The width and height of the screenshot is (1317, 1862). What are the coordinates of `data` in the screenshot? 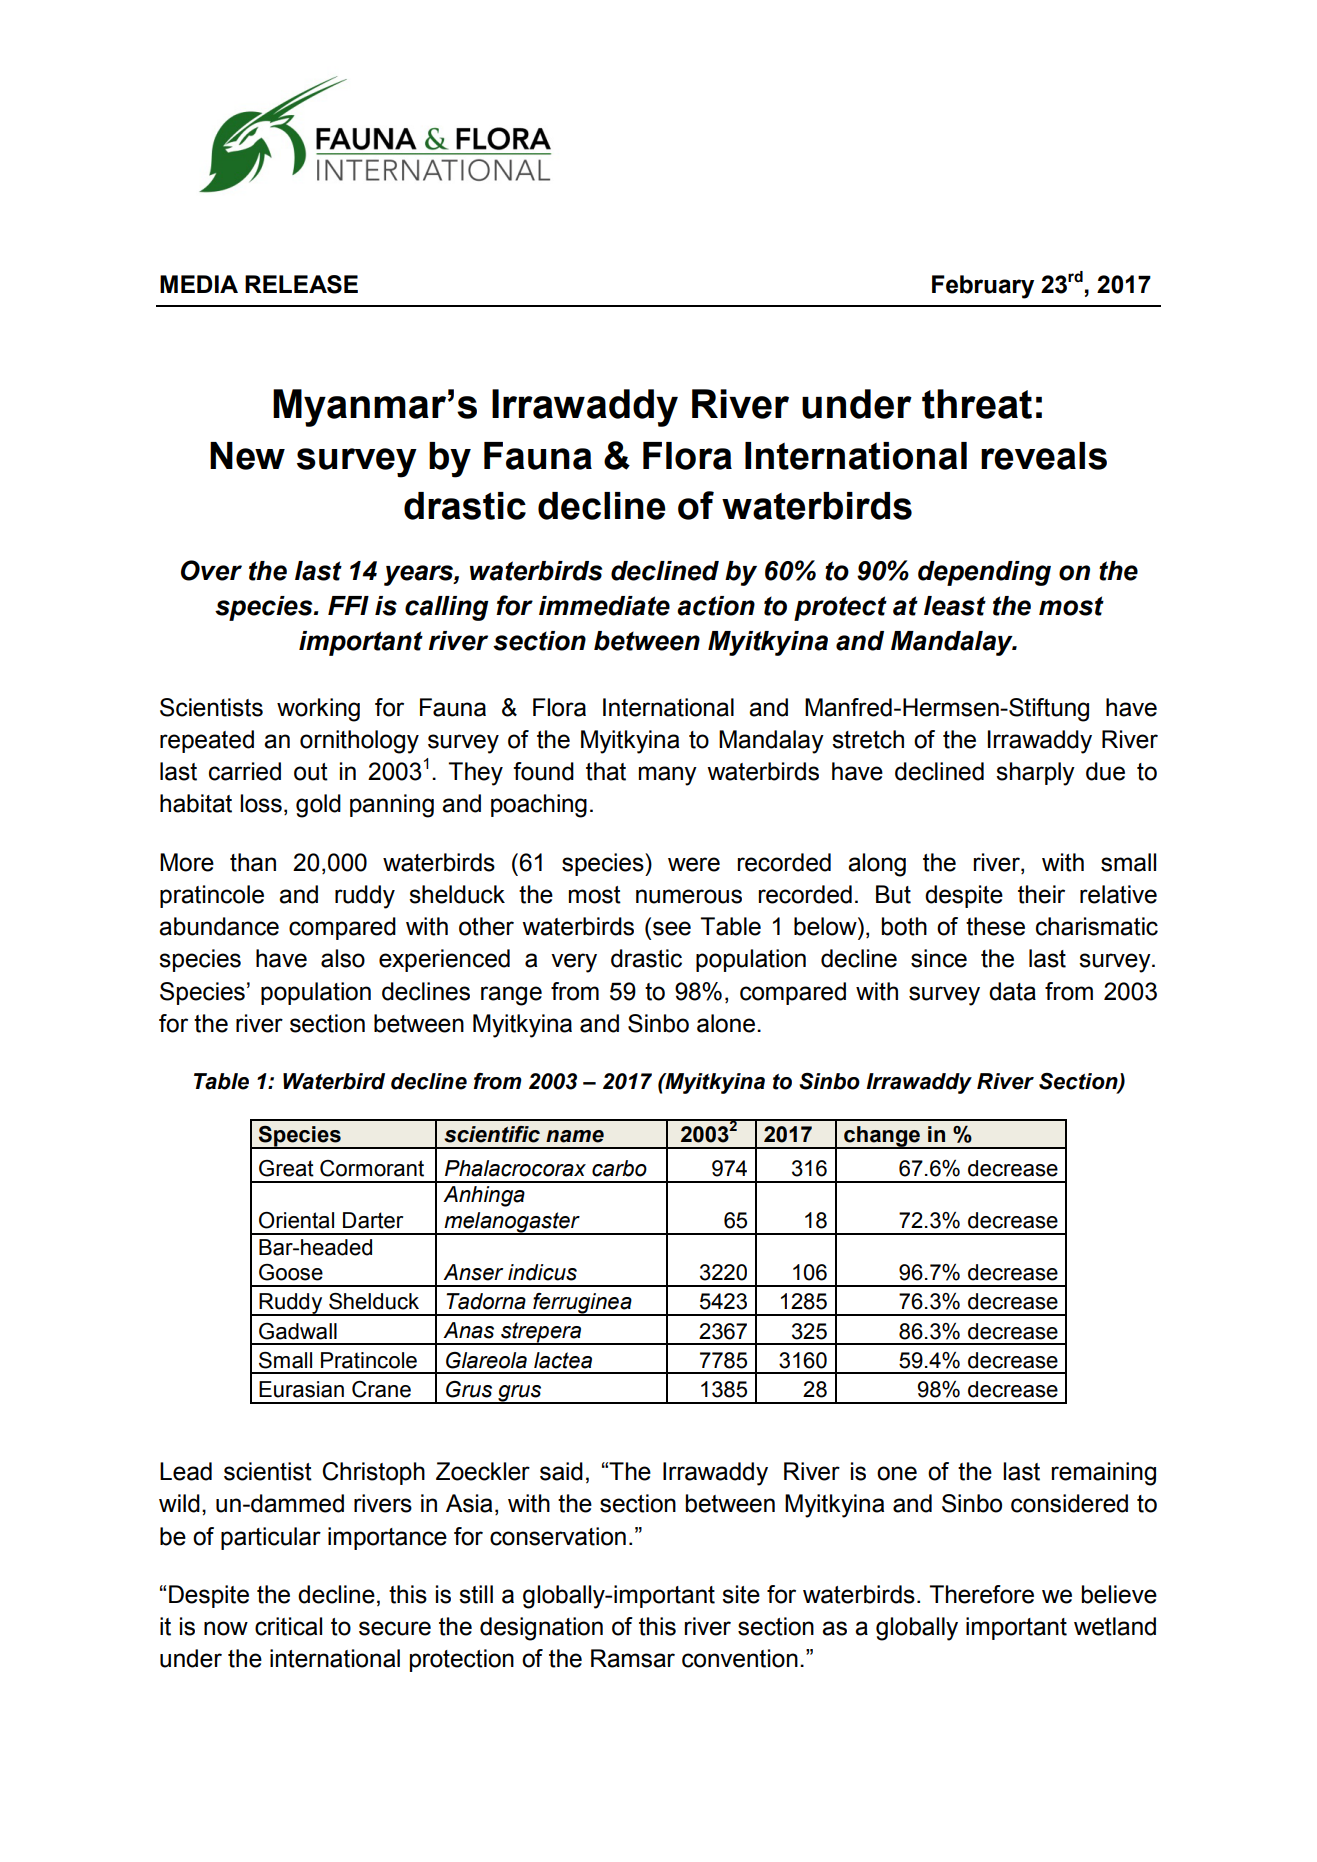 It's located at (1012, 991).
